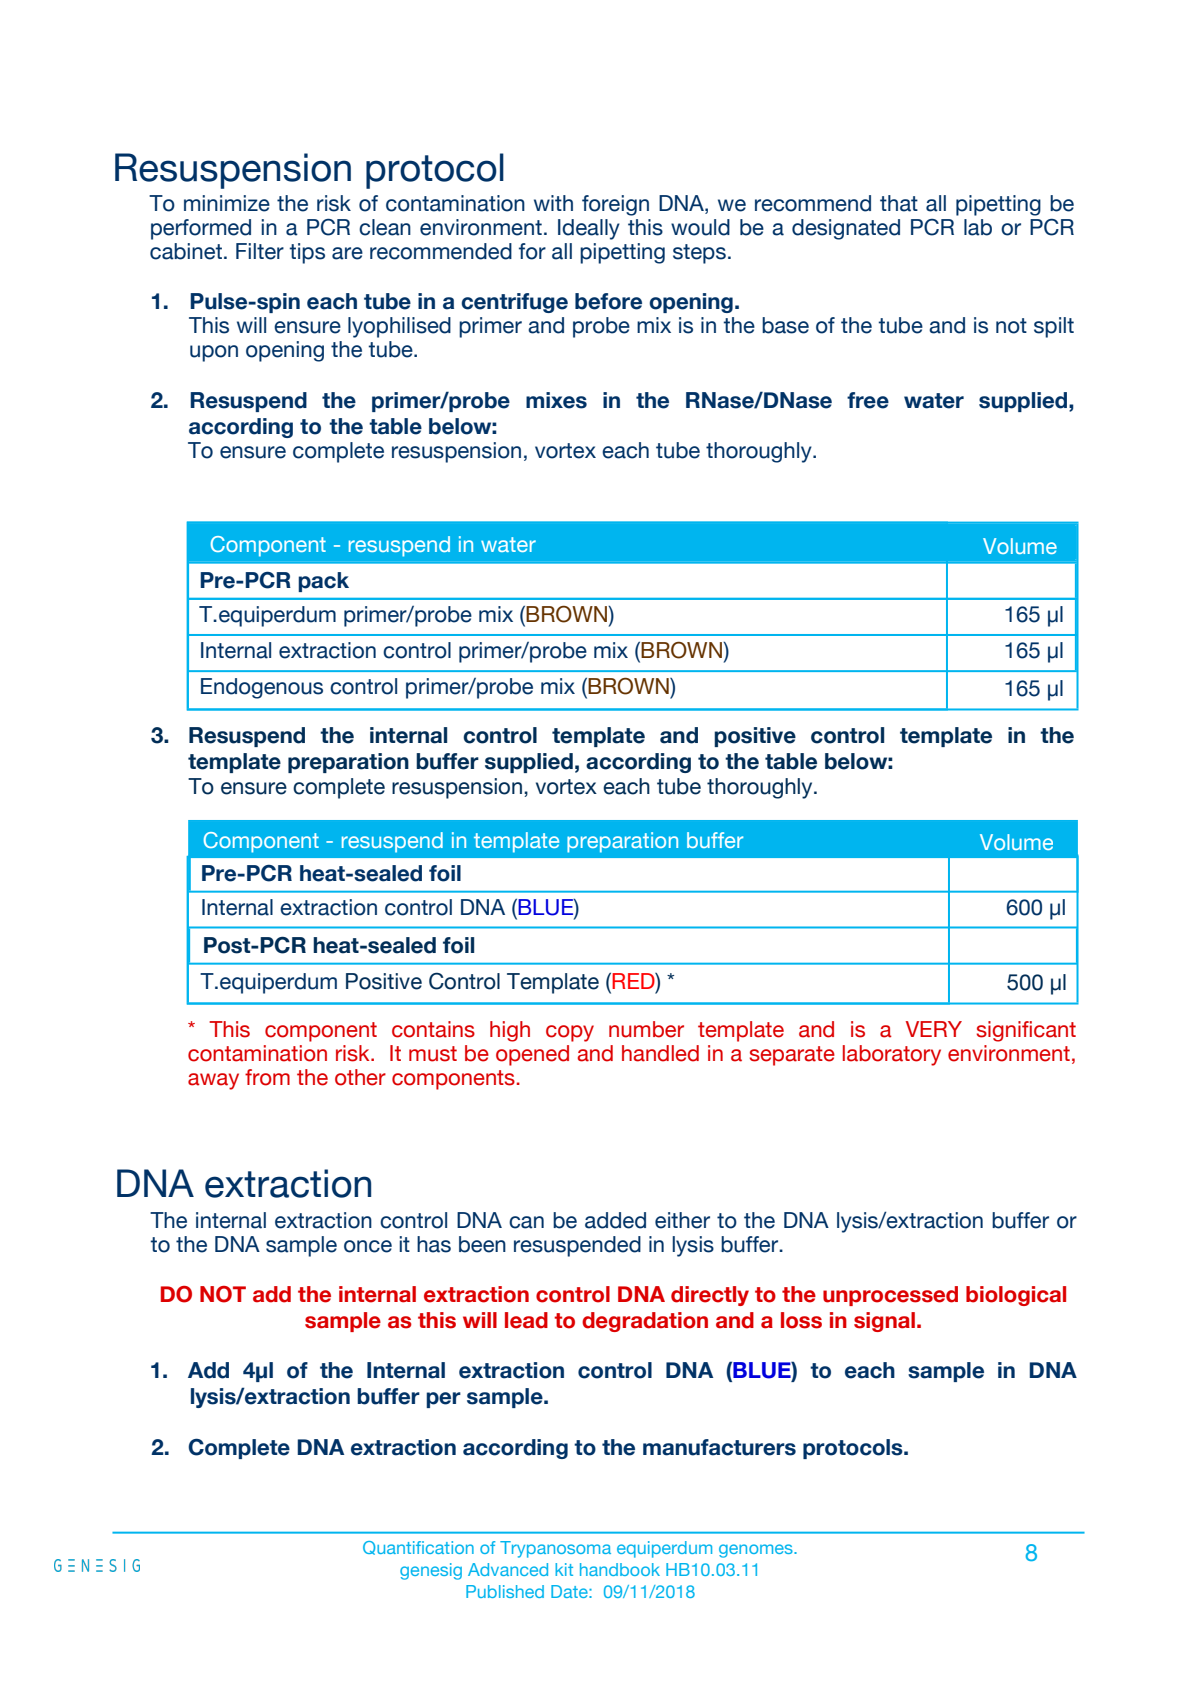 This screenshot has width=1195, height=1692. Describe the element at coordinates (418, 1548) in the screenshot. I see `Quantification` at that location.
